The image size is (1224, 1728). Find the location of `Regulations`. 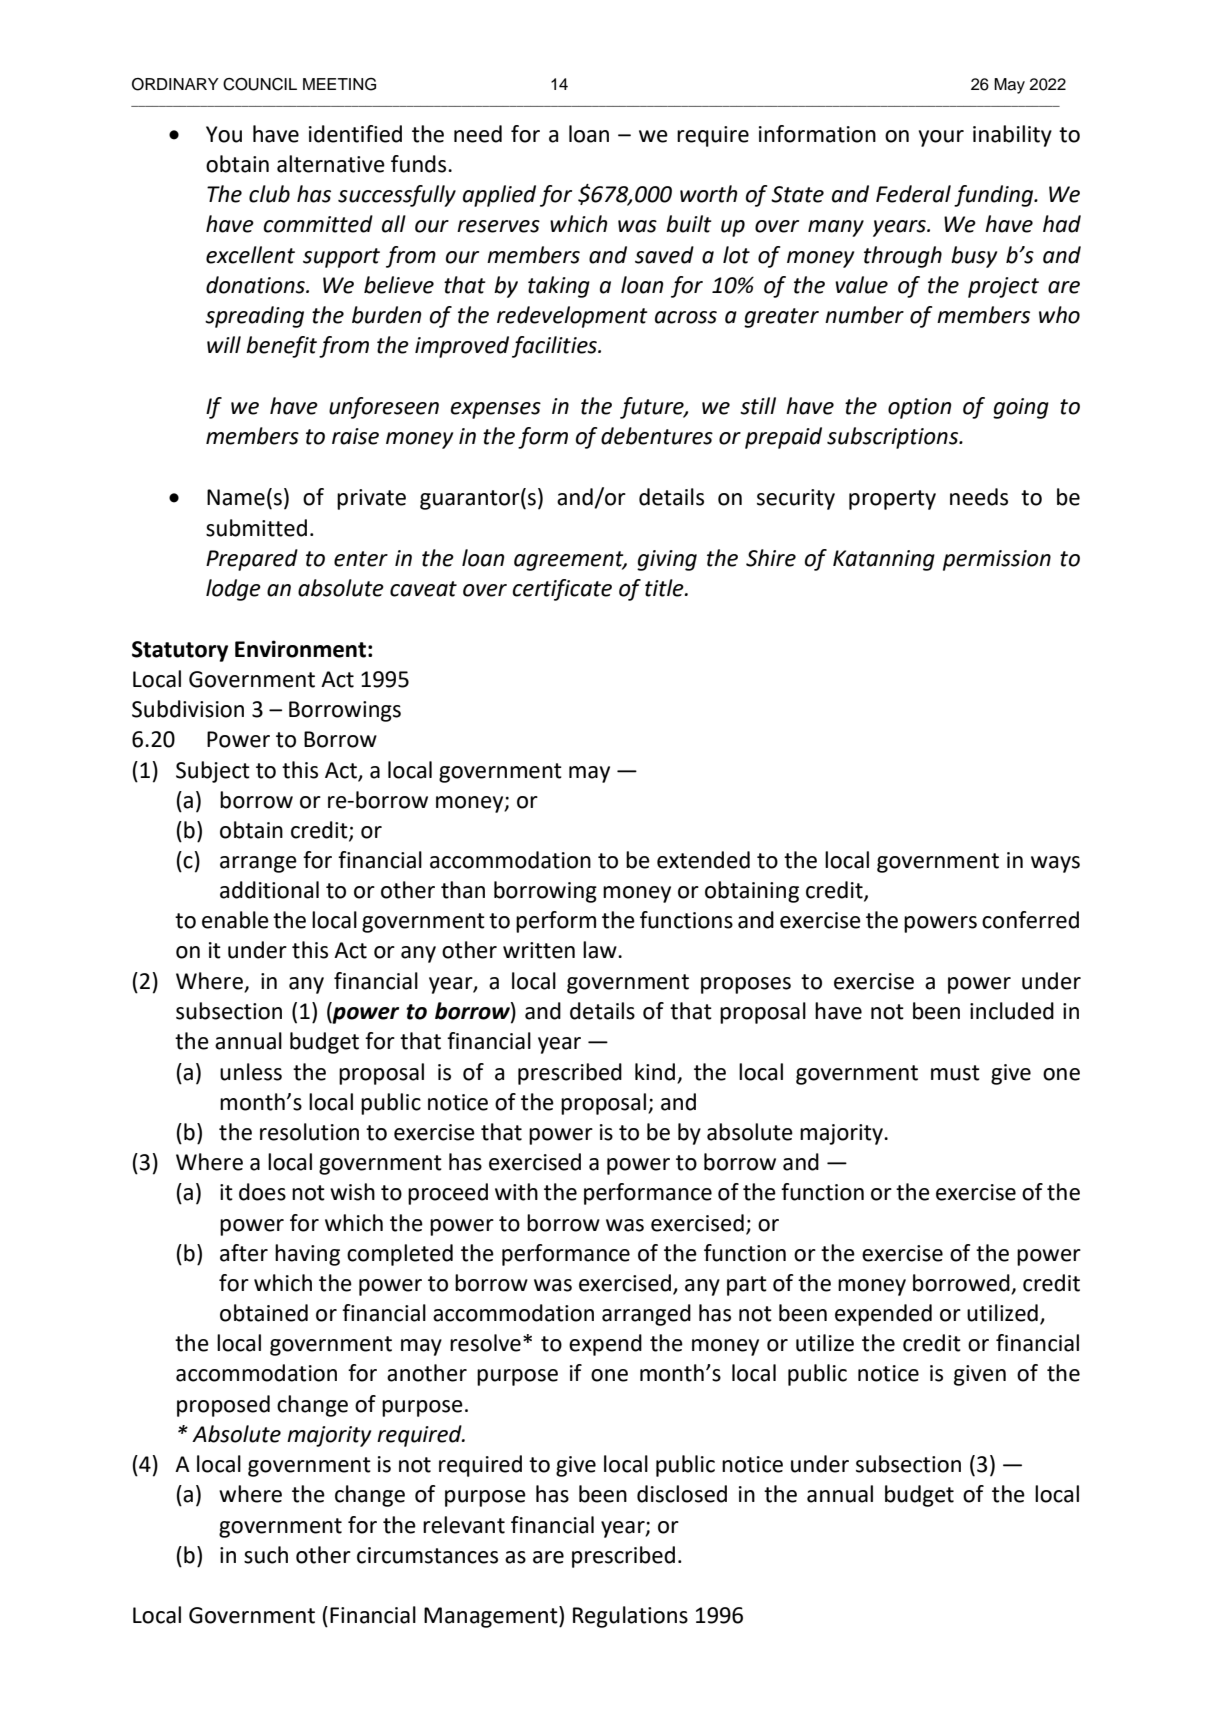

Regulations is located at coordinates (630, 1617).
